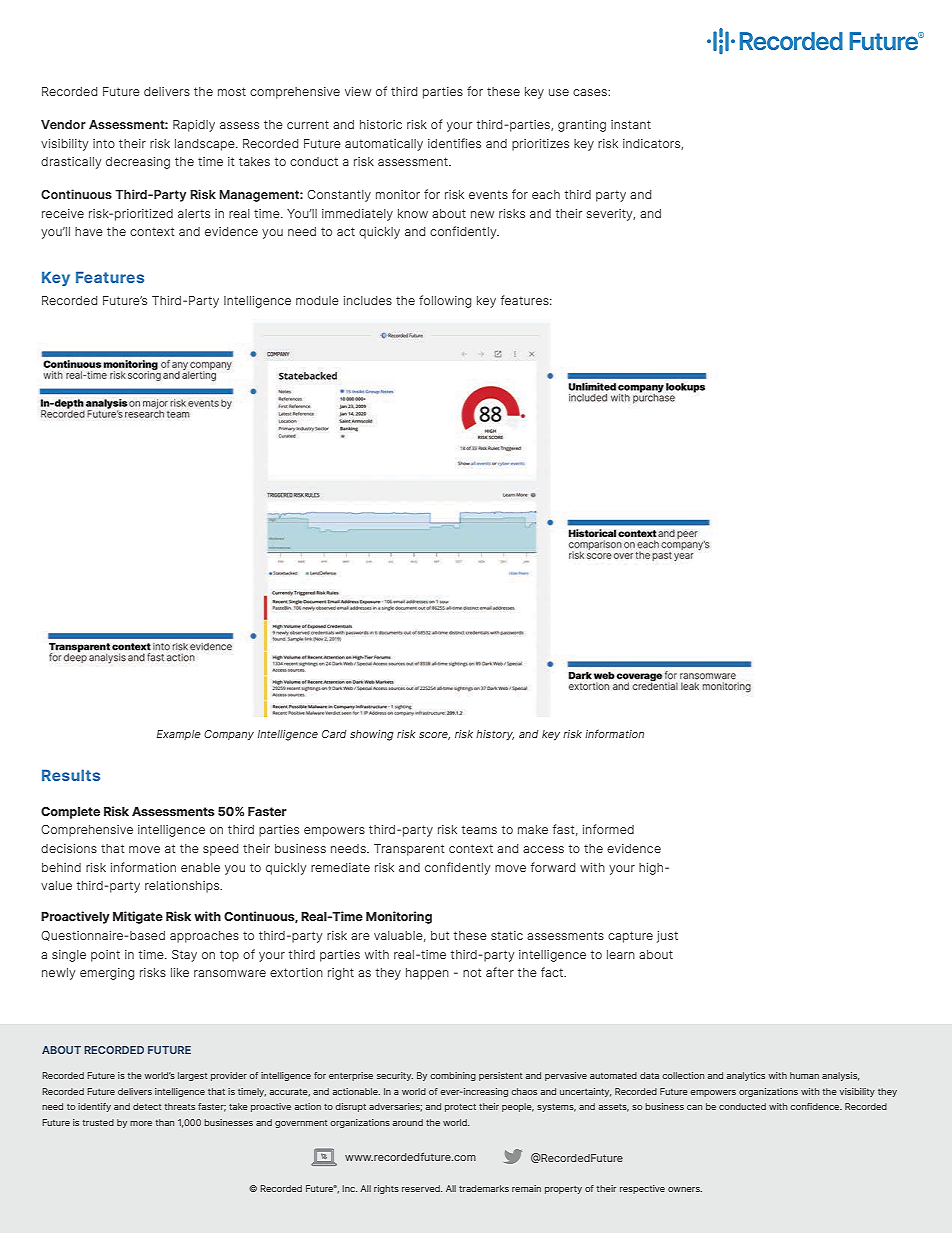 The width and height of the image is (952, 1233). Describe the element at coordinates (371, 735) in the image. I see `showing` at that location.
